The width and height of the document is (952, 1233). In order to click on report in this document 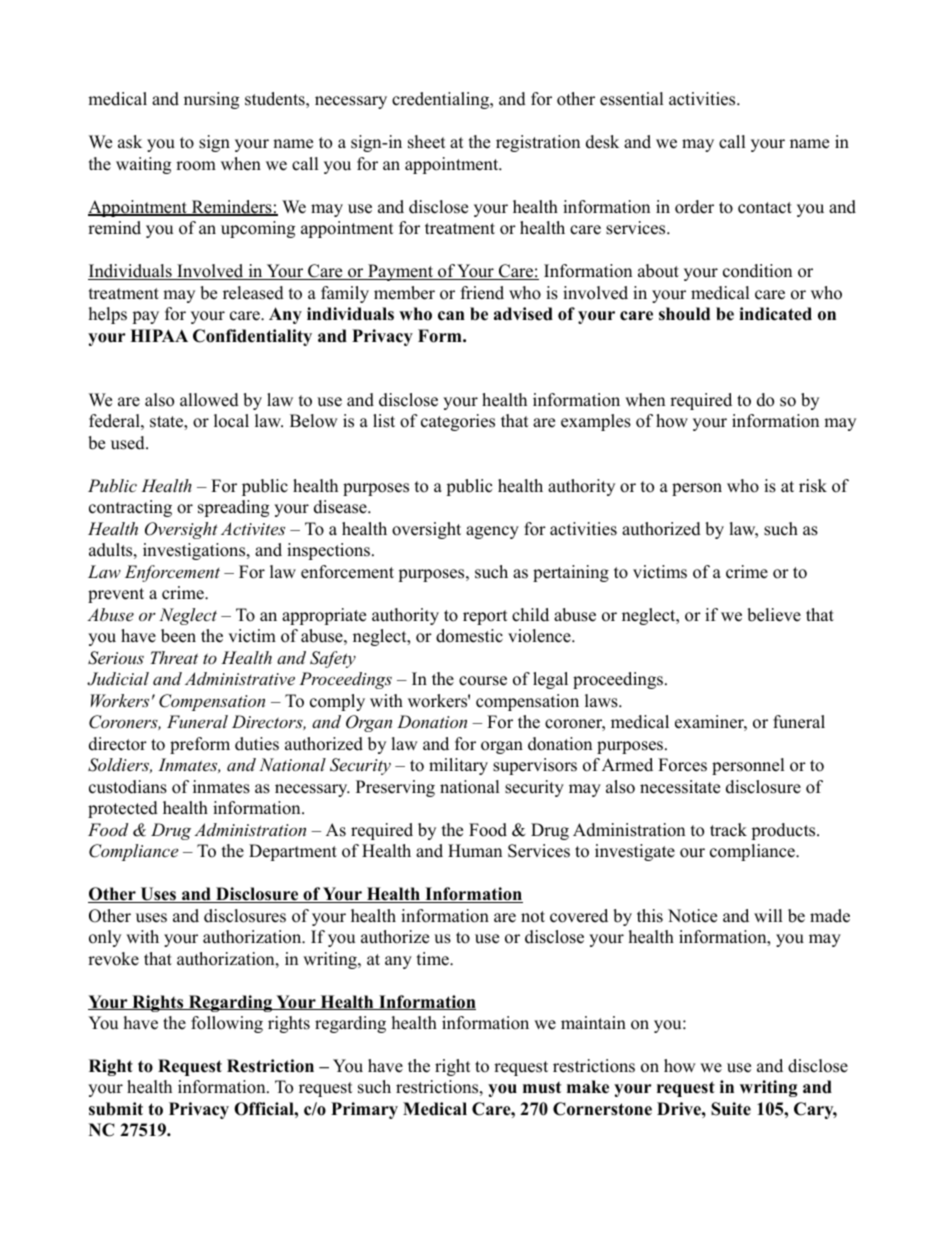, I will do `click(485, 617)`.
